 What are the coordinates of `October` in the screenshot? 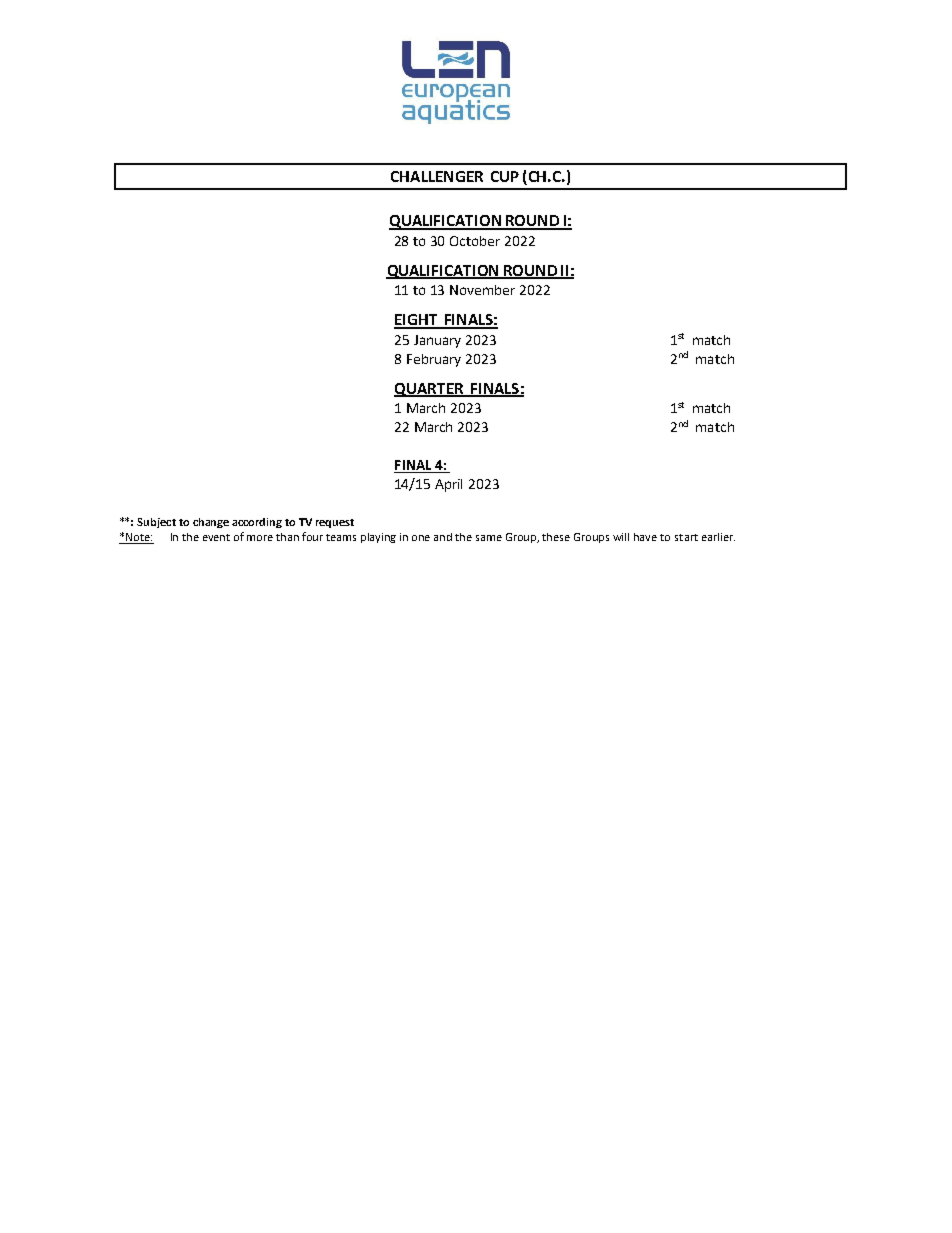 It's located at (475, 241).
